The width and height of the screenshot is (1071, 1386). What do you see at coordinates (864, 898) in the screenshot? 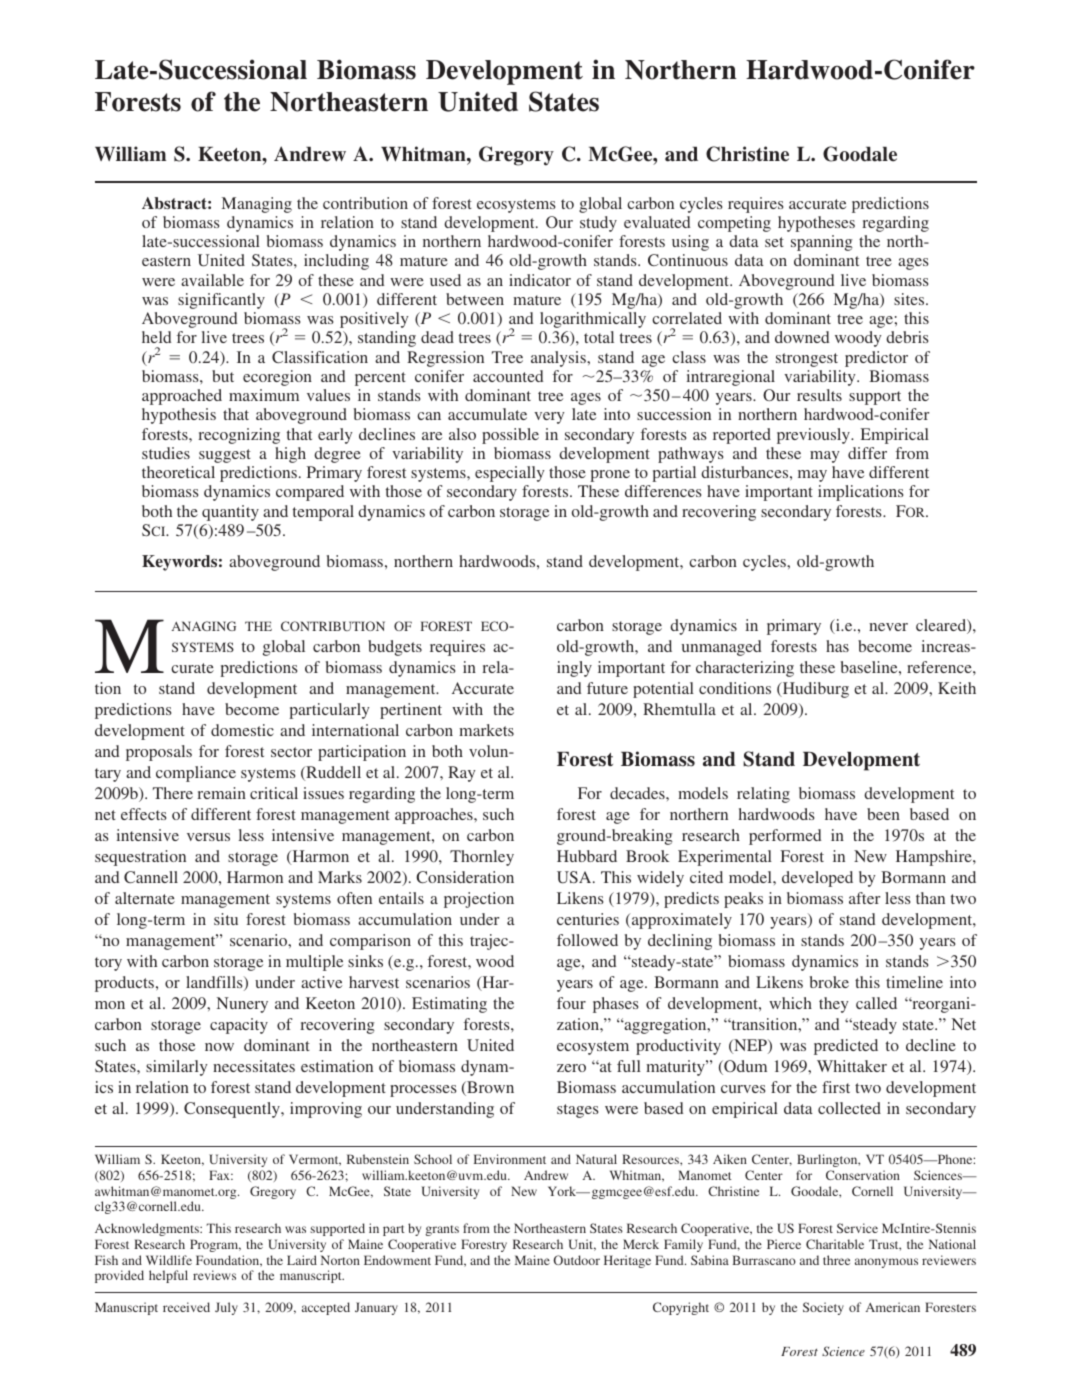
I see `after` at bounding box center [864, 898].
